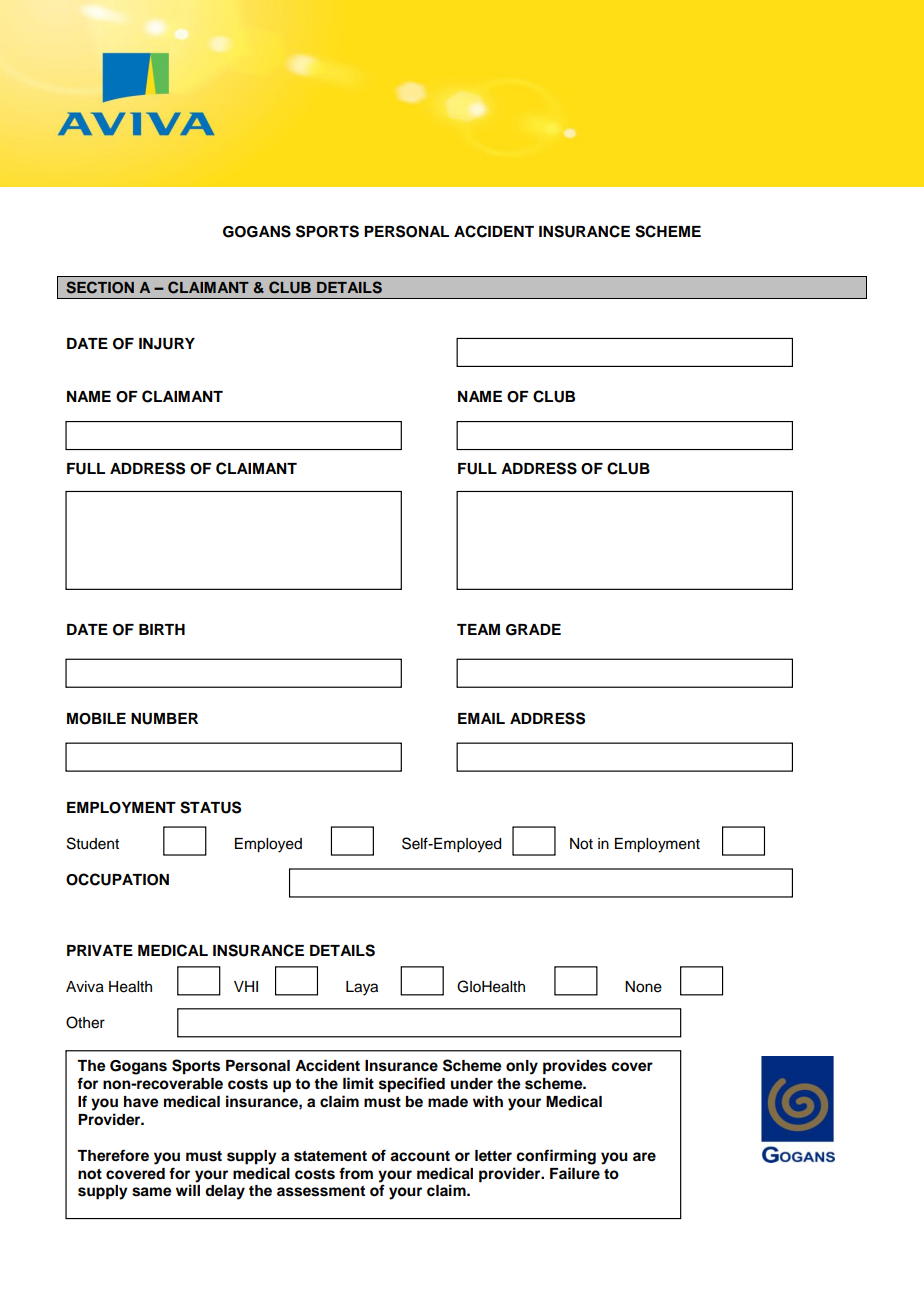 The image size is (924, 1308). I want to click on TEAM, so click(478, 629).
